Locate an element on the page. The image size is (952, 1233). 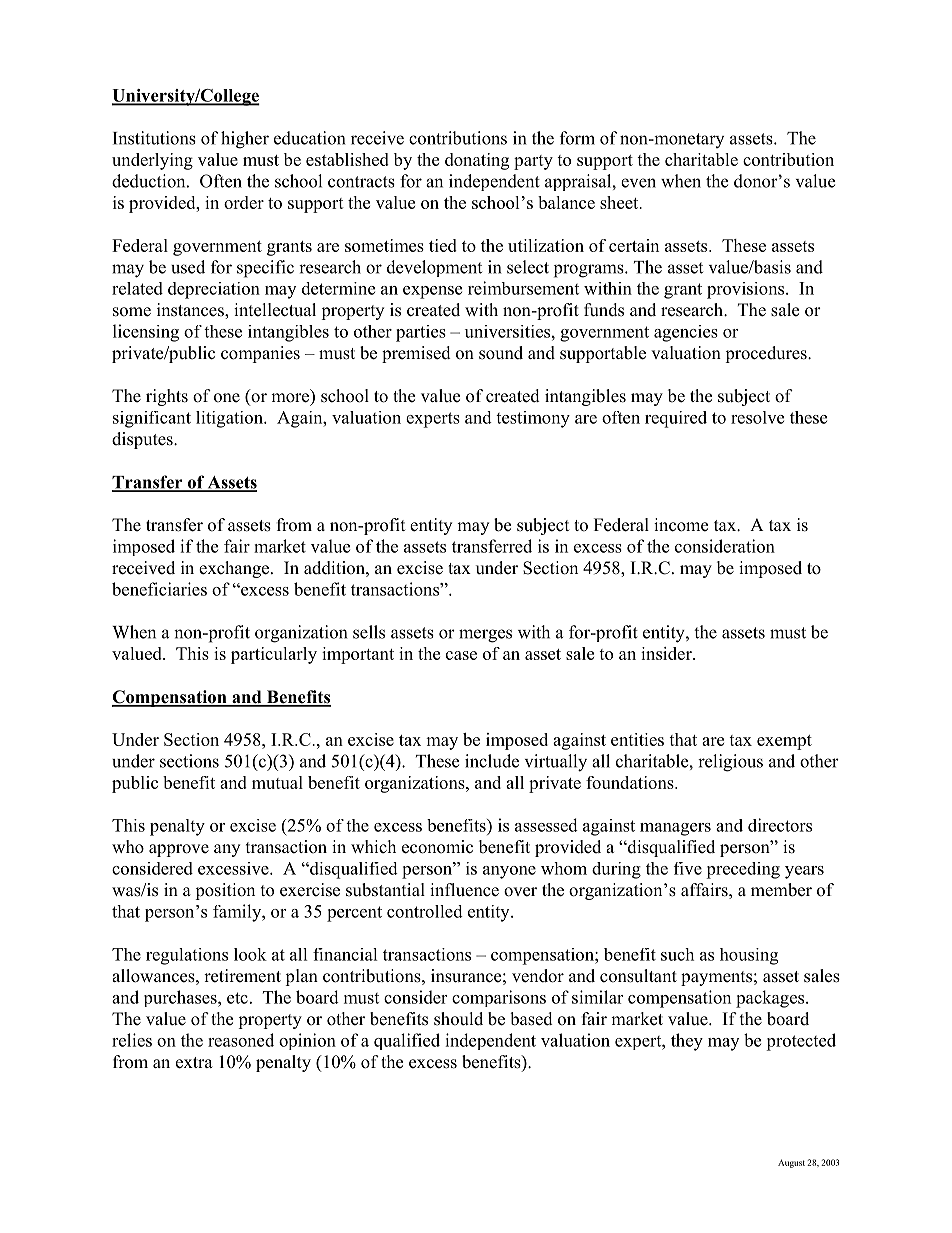
managers is located at coordinates (675, 829).
